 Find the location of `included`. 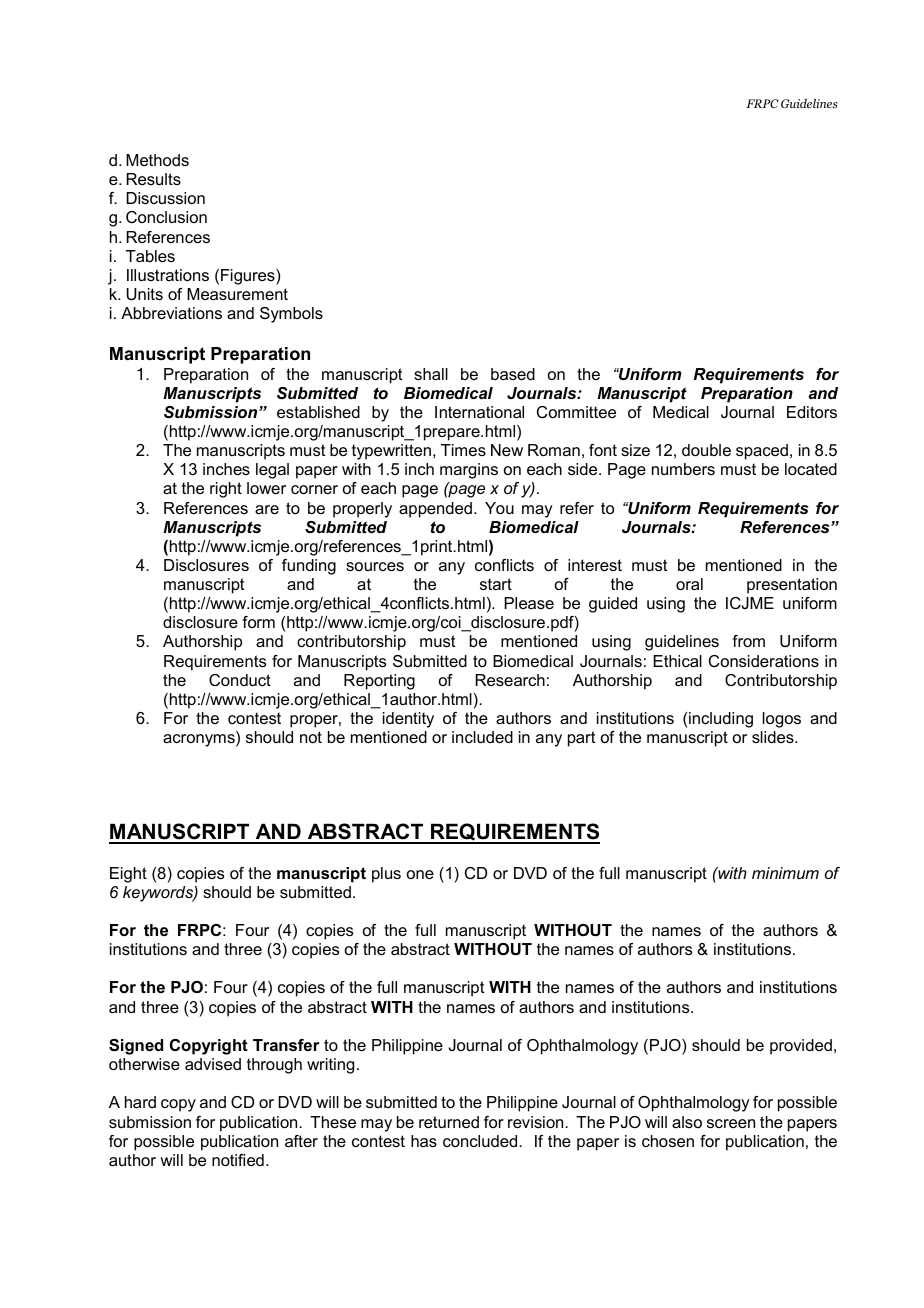

included is located at coordinates (482, 737).
